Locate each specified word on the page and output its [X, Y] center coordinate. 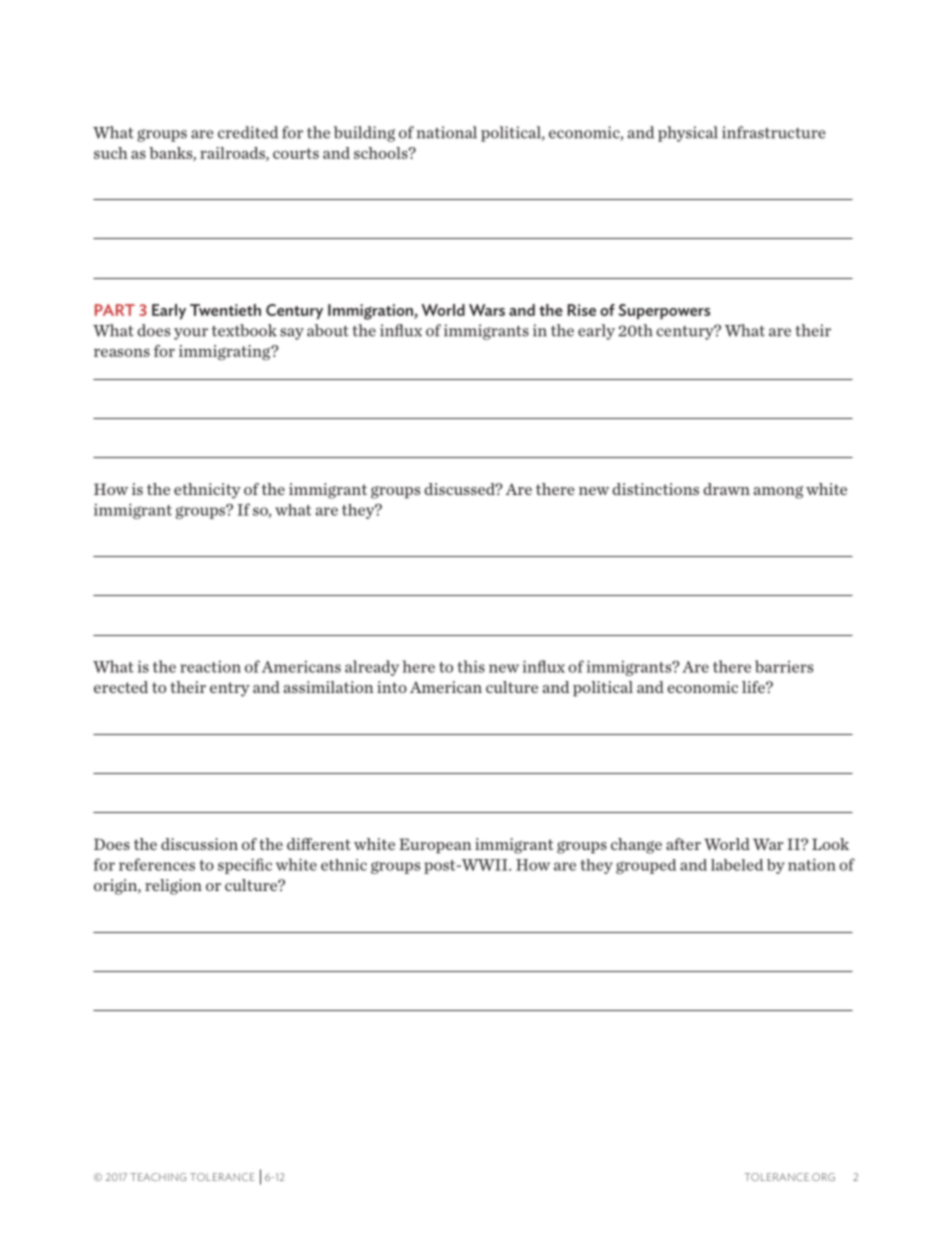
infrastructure [774, 132]
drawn [726, 489]
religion [173, 887]
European [435, 846]
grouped [646, 866]
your [191, 334]
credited [248, 132]
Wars [487, 310]
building [364, 134]
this [471, 666]
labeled [737, 865]
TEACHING [158, 1177]
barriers [784, 666]
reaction [210, 666]
